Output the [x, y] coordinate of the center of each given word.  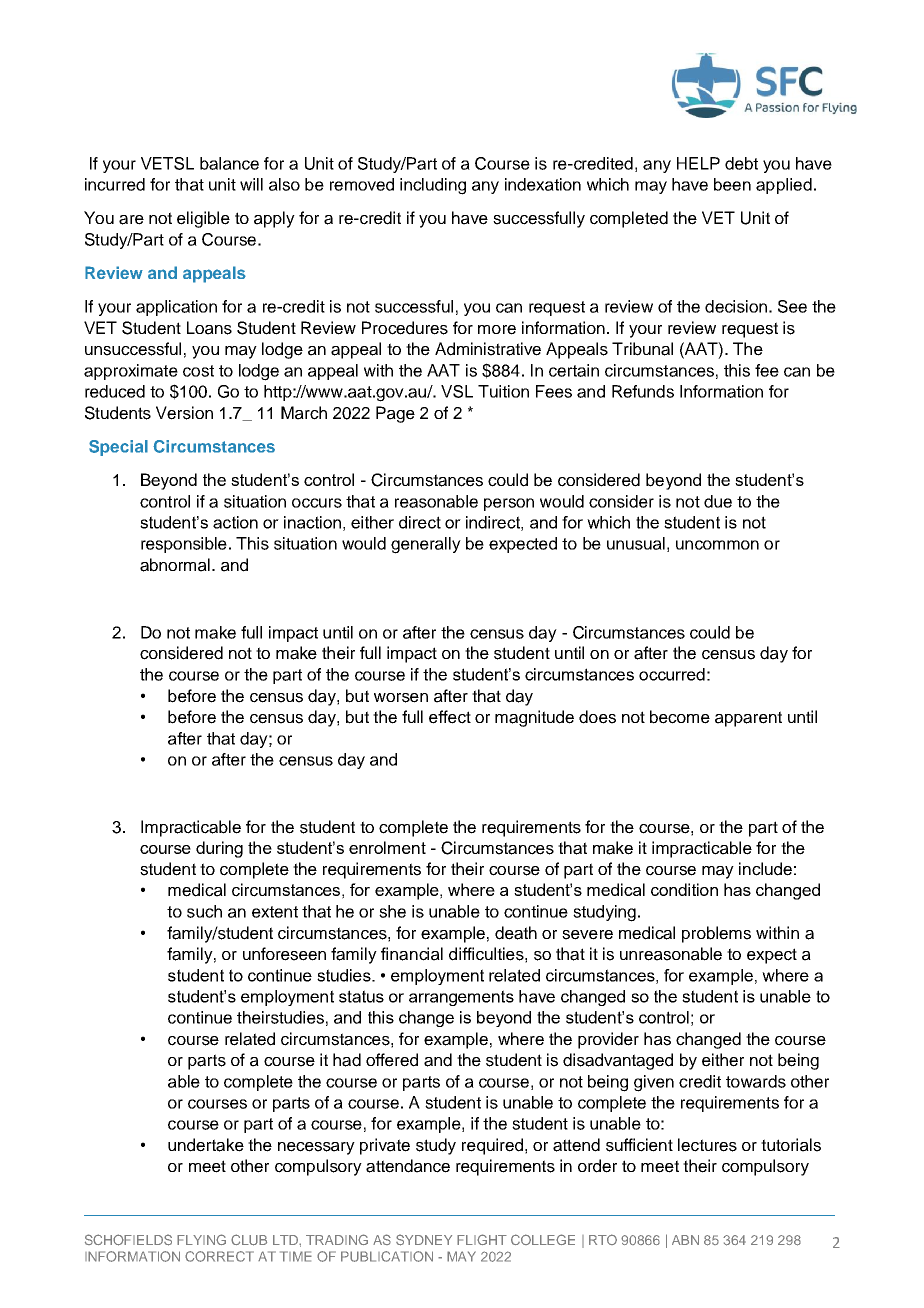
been [732, 184]
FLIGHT [482, 1239]
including [433, 186]
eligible [203, 219]
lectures [707, 1145]
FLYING [201, 1239]
